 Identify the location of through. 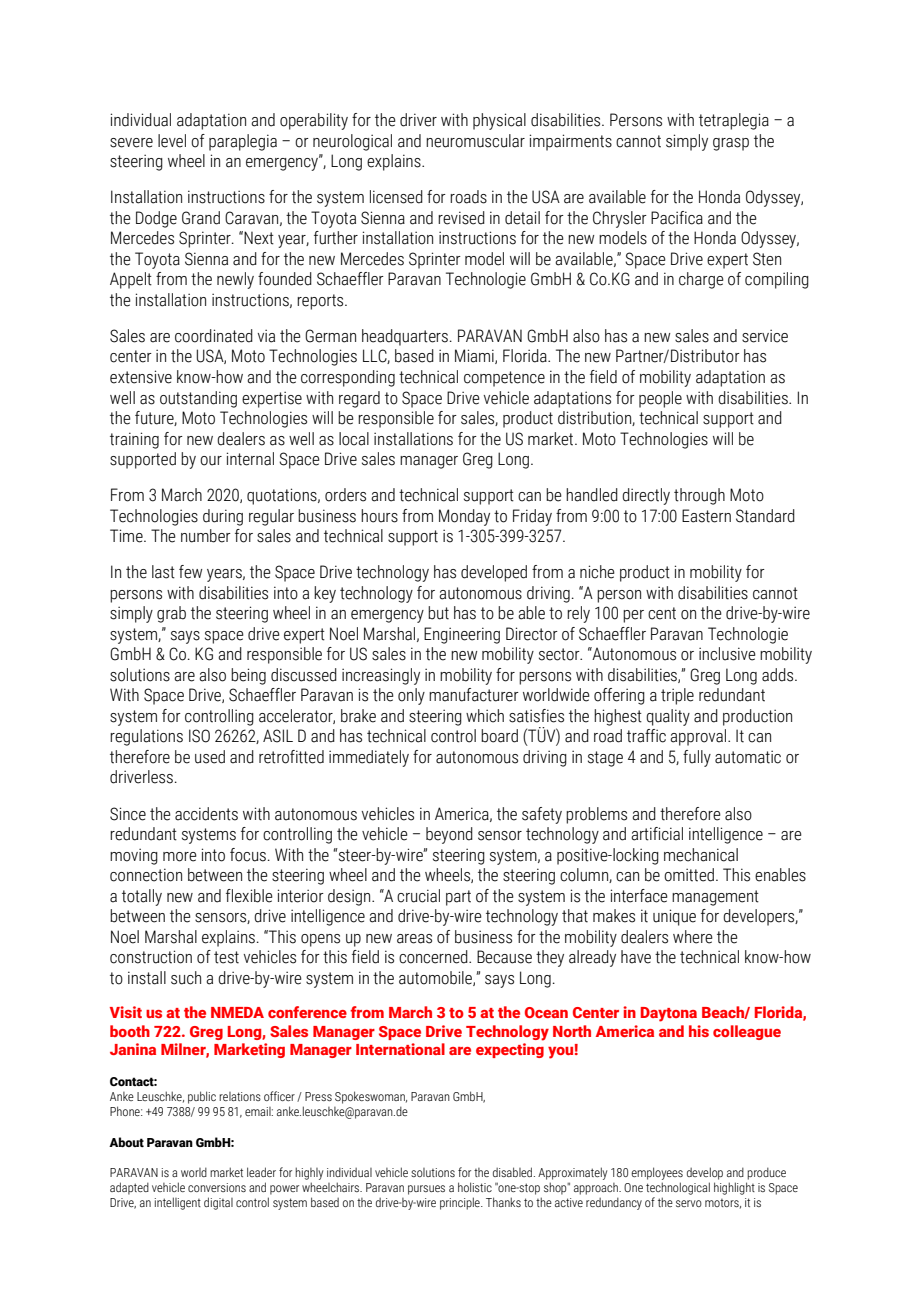
(699, 496).
